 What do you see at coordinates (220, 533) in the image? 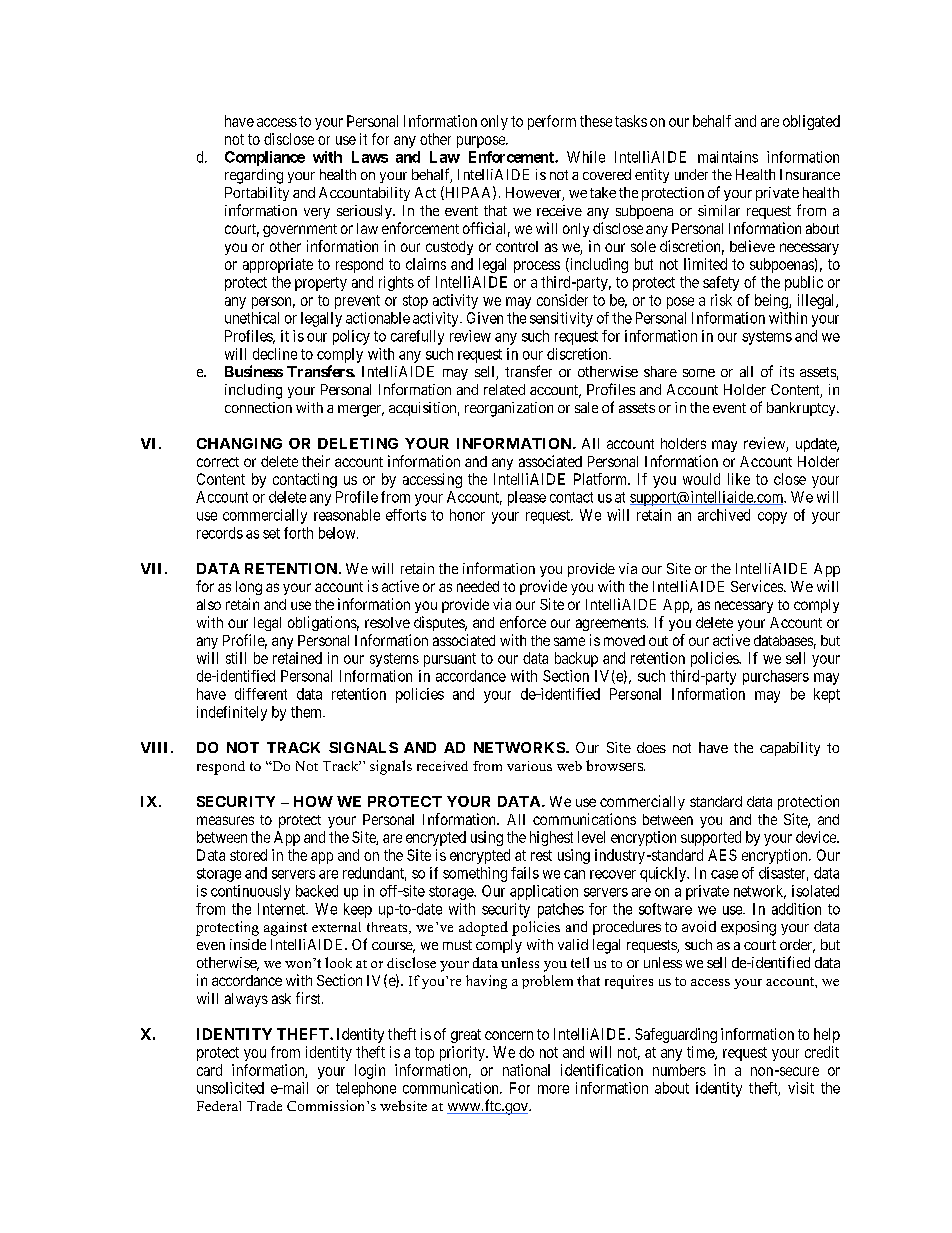
I see `records` at bounding box center [220, 533].
